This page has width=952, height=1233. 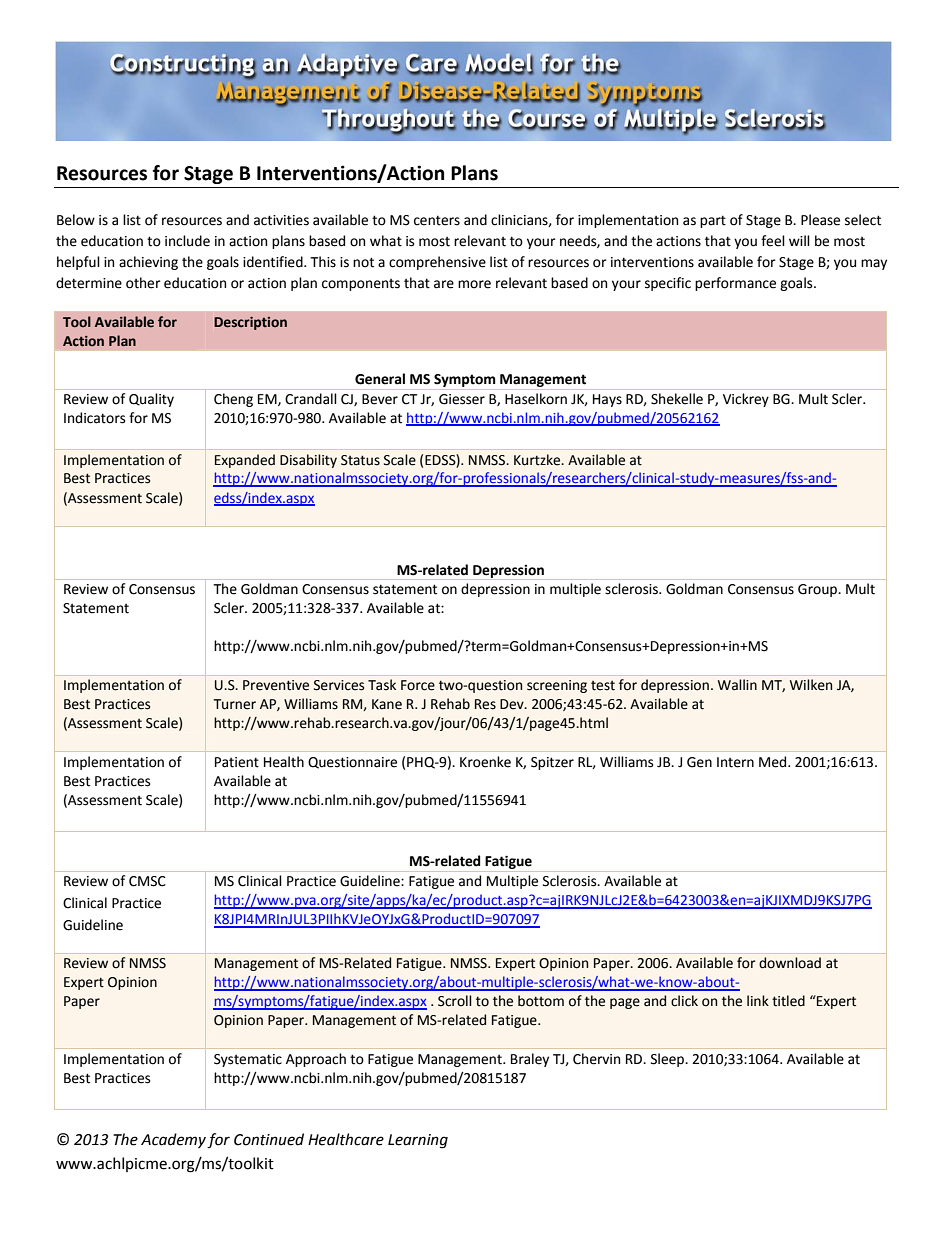 I want to click on include, so click(x=187, y=241).
